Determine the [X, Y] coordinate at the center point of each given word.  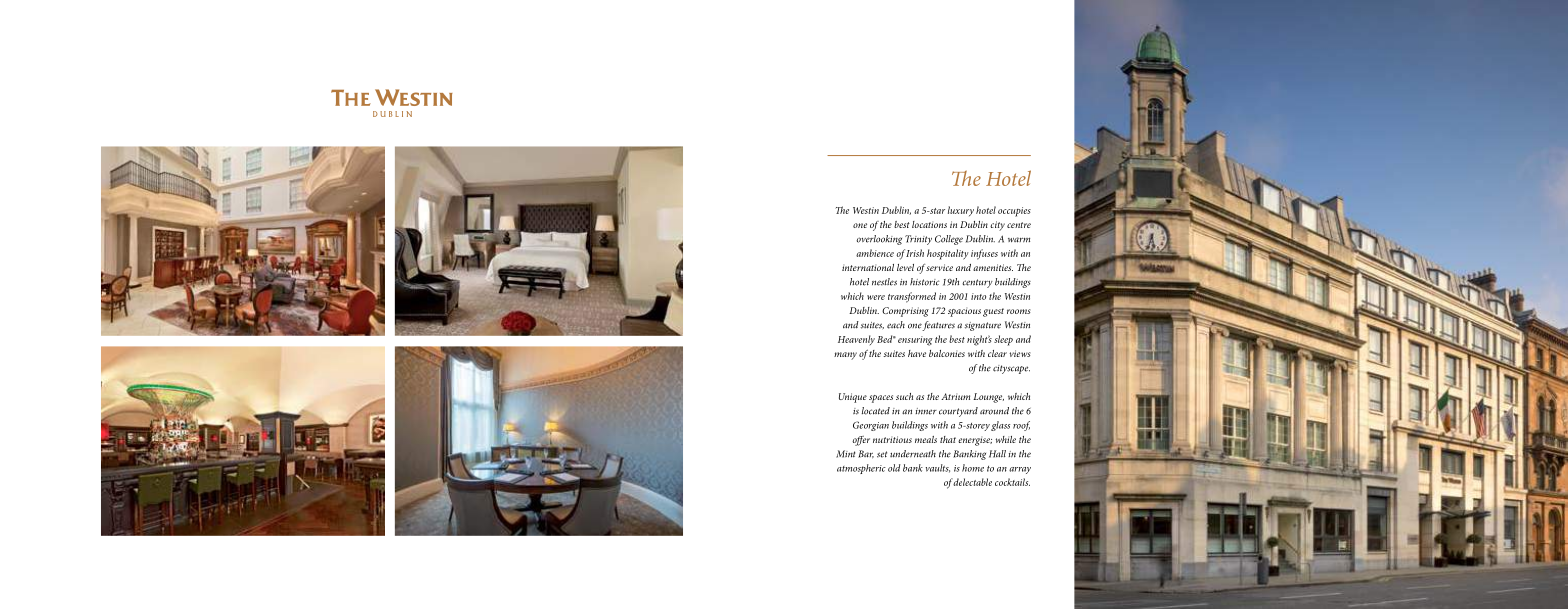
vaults [938, 468]
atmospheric [861, 469]
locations [929, 224]
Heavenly [856, 340]
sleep [1003, 340]
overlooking [879, 240]
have [917, 353]
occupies [1014, 212]
